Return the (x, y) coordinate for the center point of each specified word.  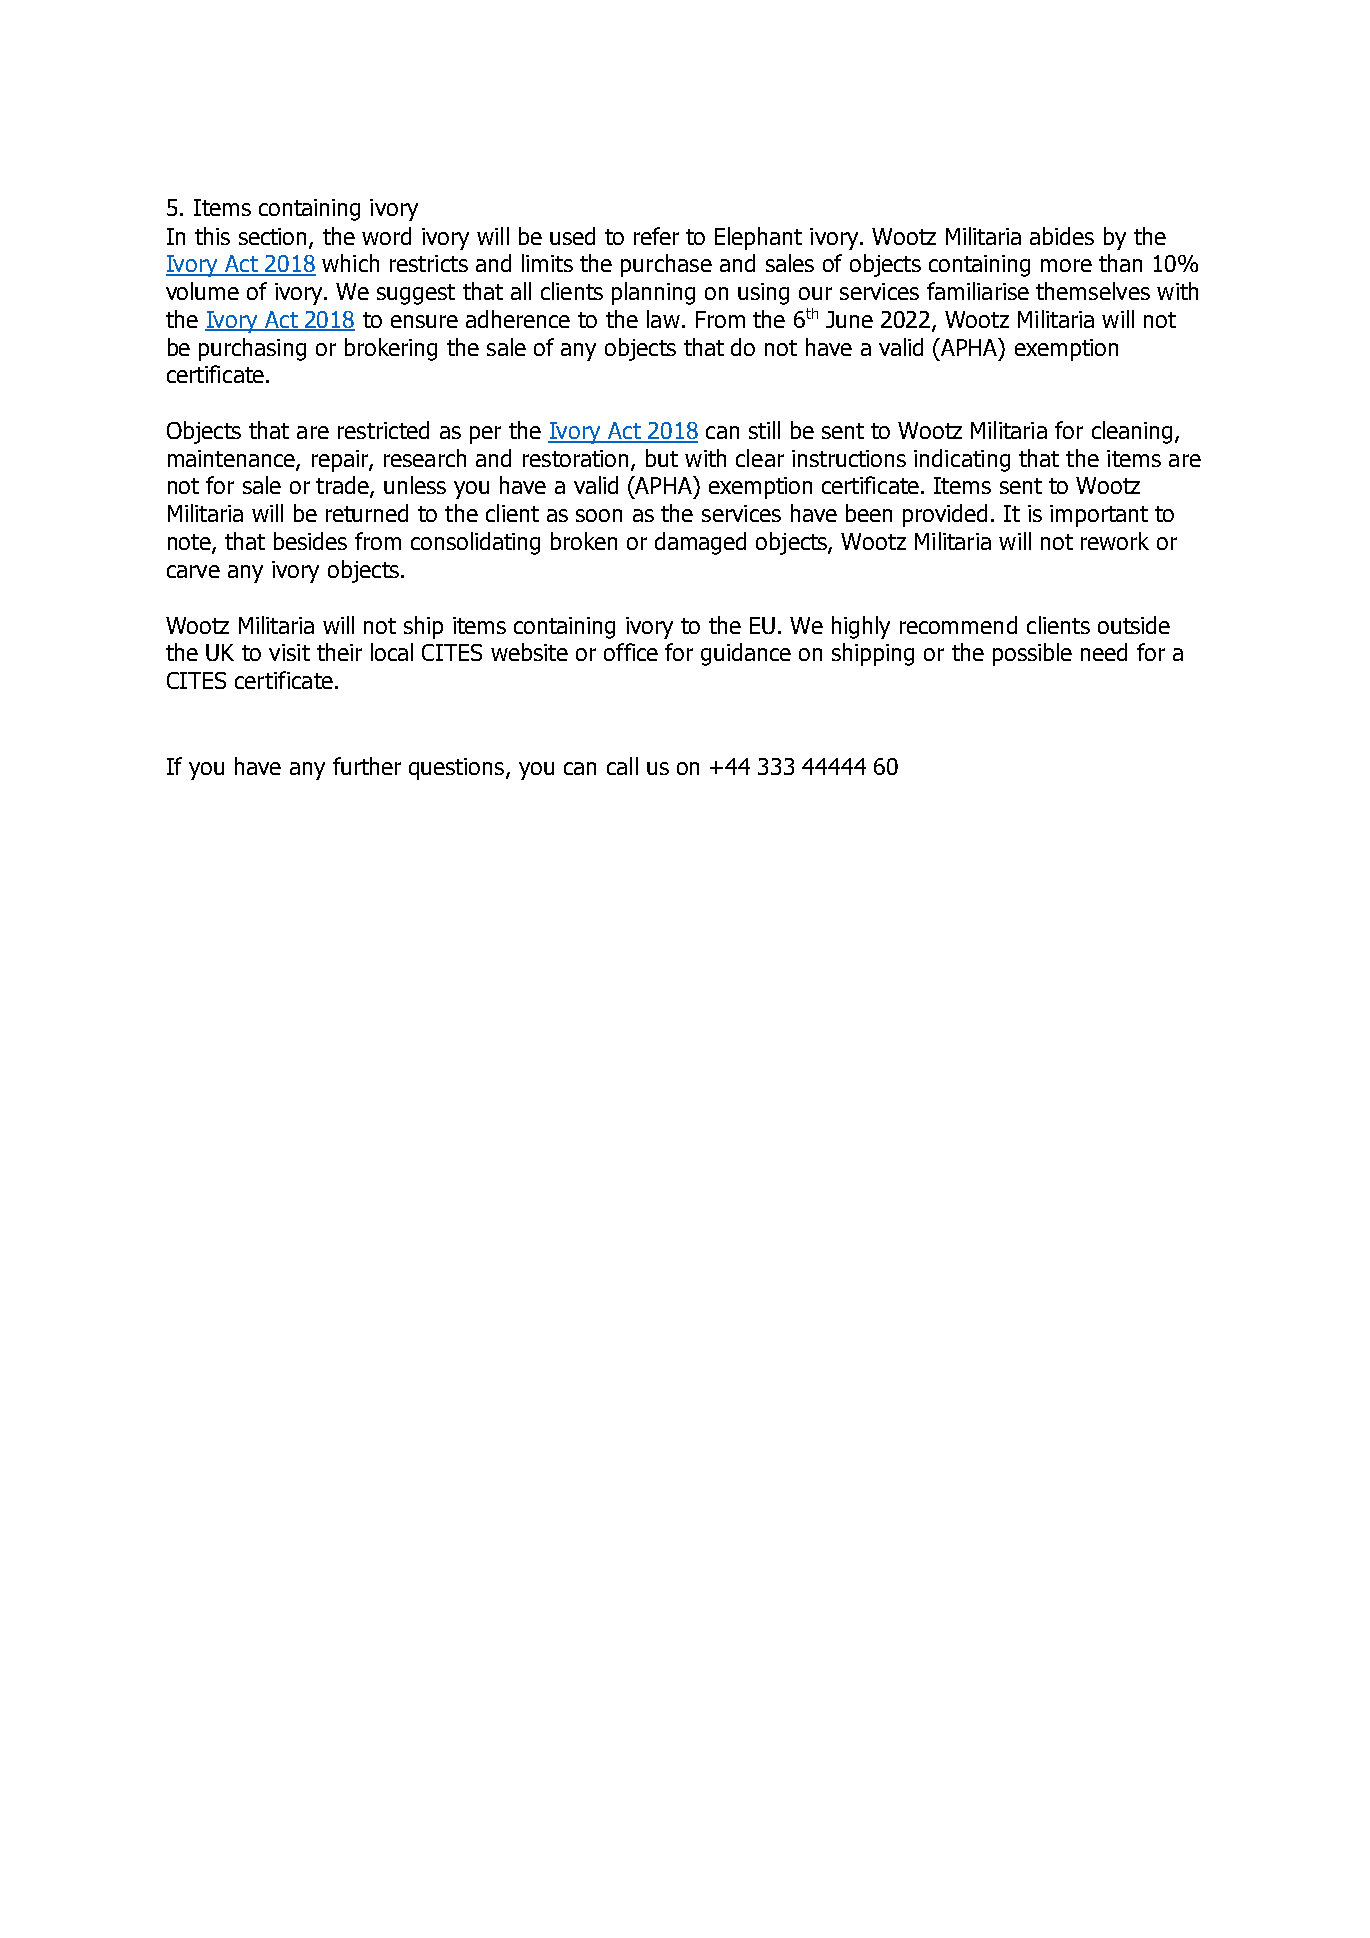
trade (343, 486)
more (1066, 265)
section (274, 237)
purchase (666, 265)
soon (599, 515)
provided (945, 515)
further (367, 766)
